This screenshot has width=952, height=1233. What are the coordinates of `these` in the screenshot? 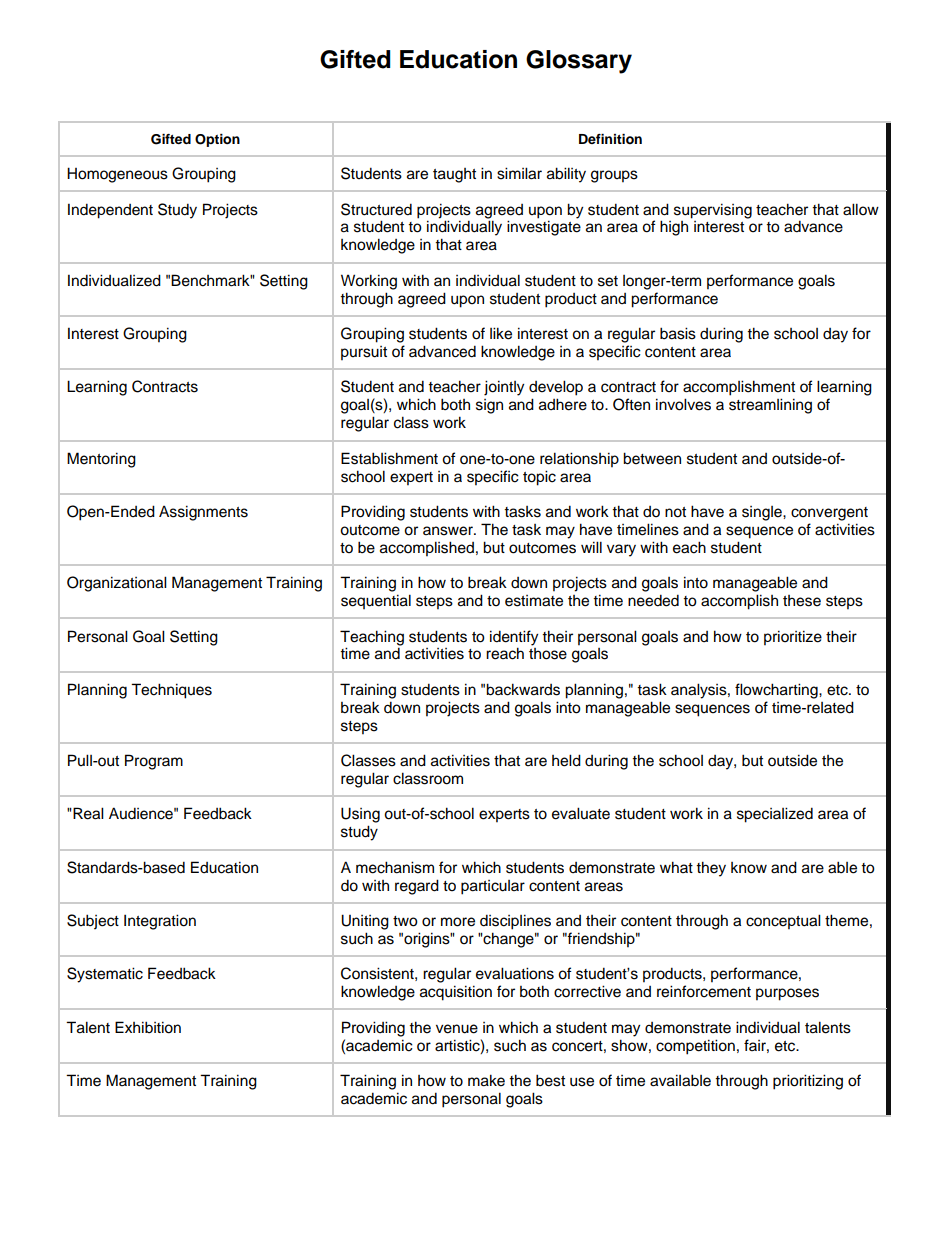 It's located at (802, 601).
